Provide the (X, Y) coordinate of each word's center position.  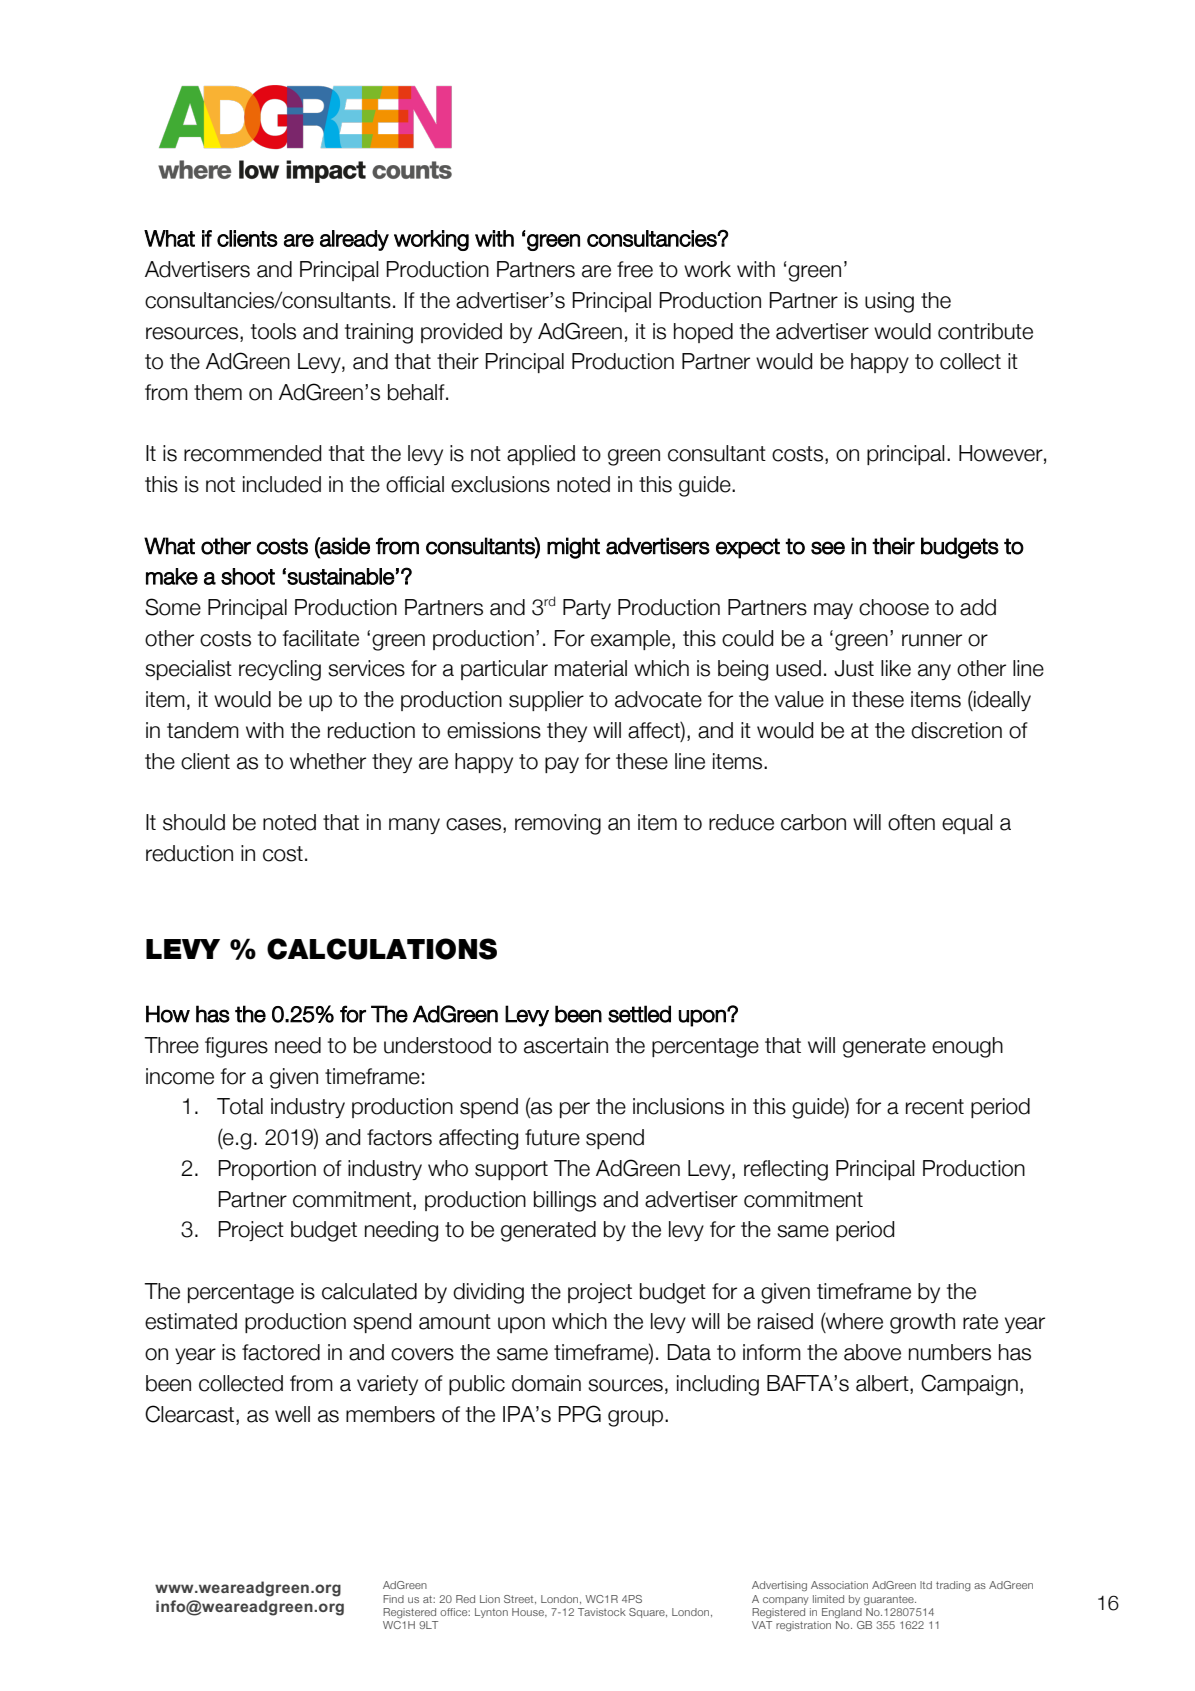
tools (273, 331)
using (889, 302)
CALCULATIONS (382, 949)
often (911, 822)
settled (639, 1014)
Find (393, 1599)
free (635, 269)
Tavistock (602, 1612)
